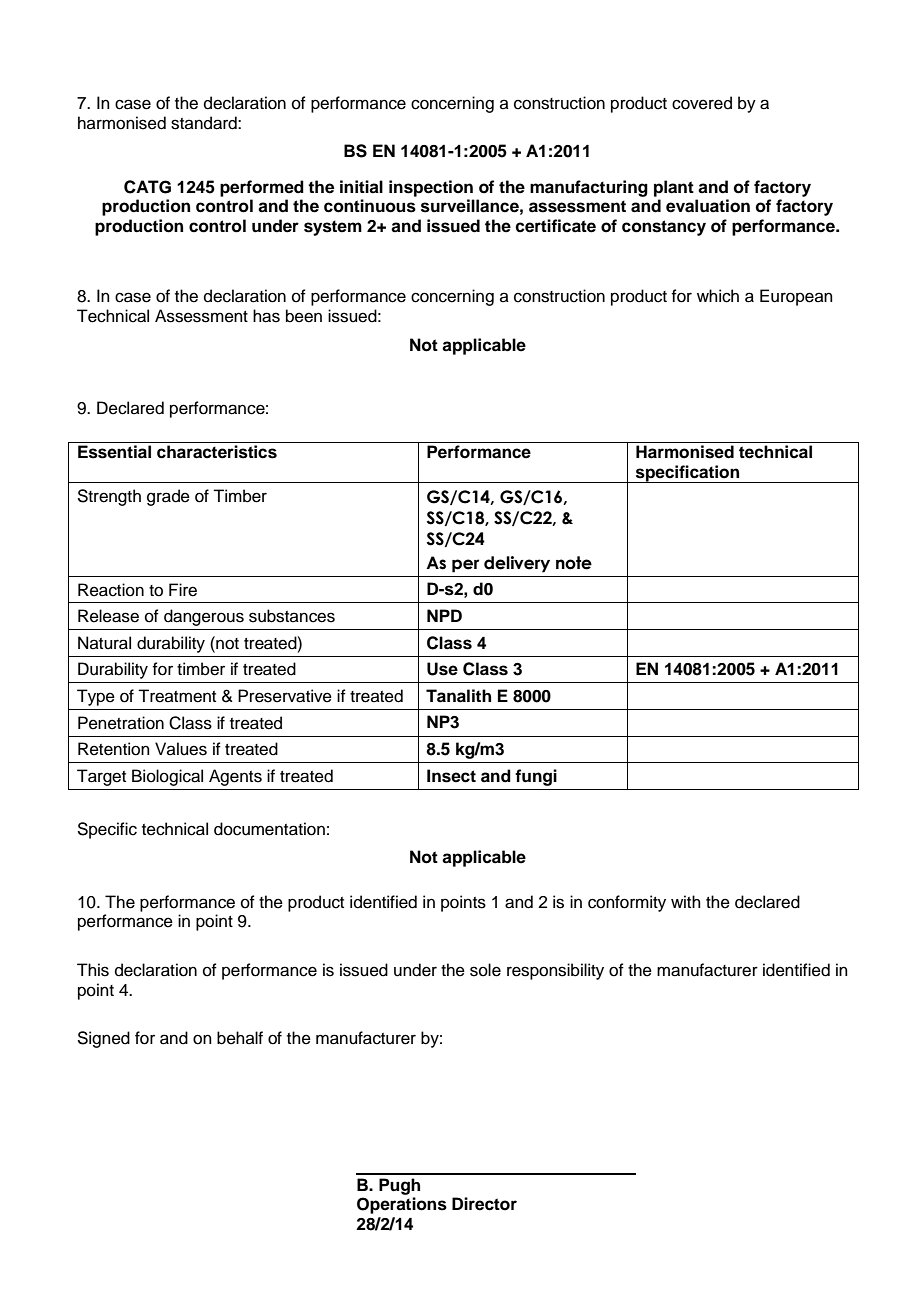 The height and width of the screenshot is (1308, 924). I want to click on performed, so click(262, 188).
